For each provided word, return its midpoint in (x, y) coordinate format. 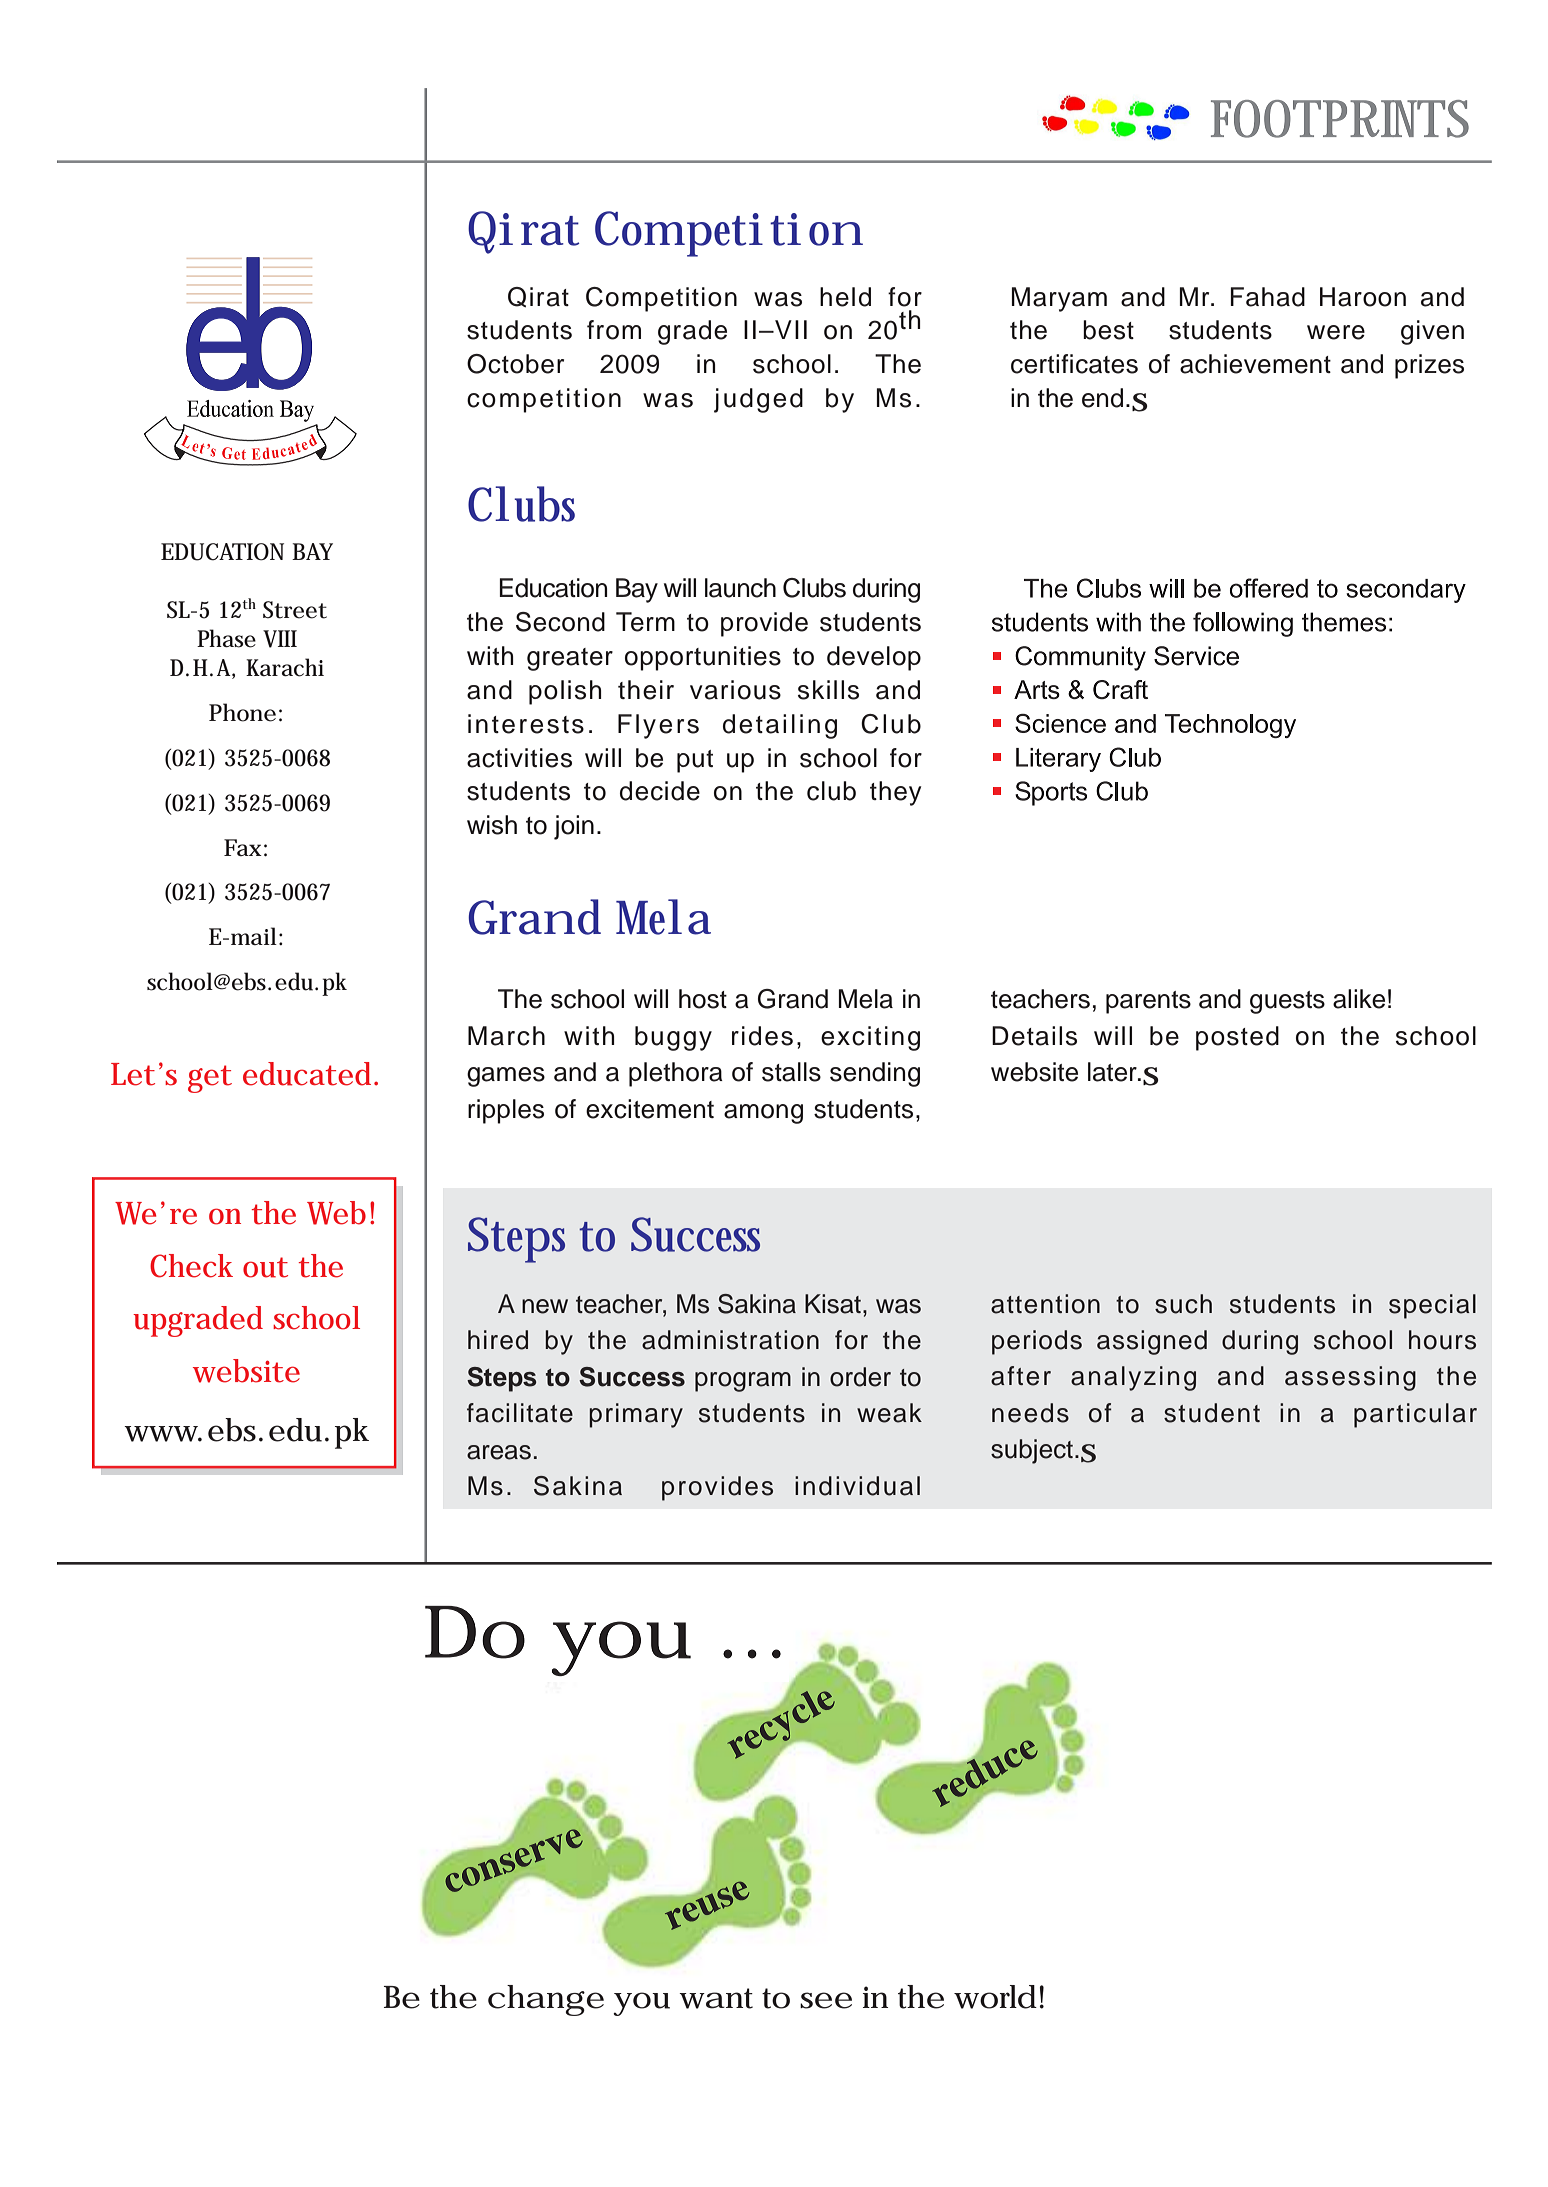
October (515, 364)
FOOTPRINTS (1340, 119)
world (995, 1997)
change (546, 2000)
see (826, 2000)
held (845, 297)
